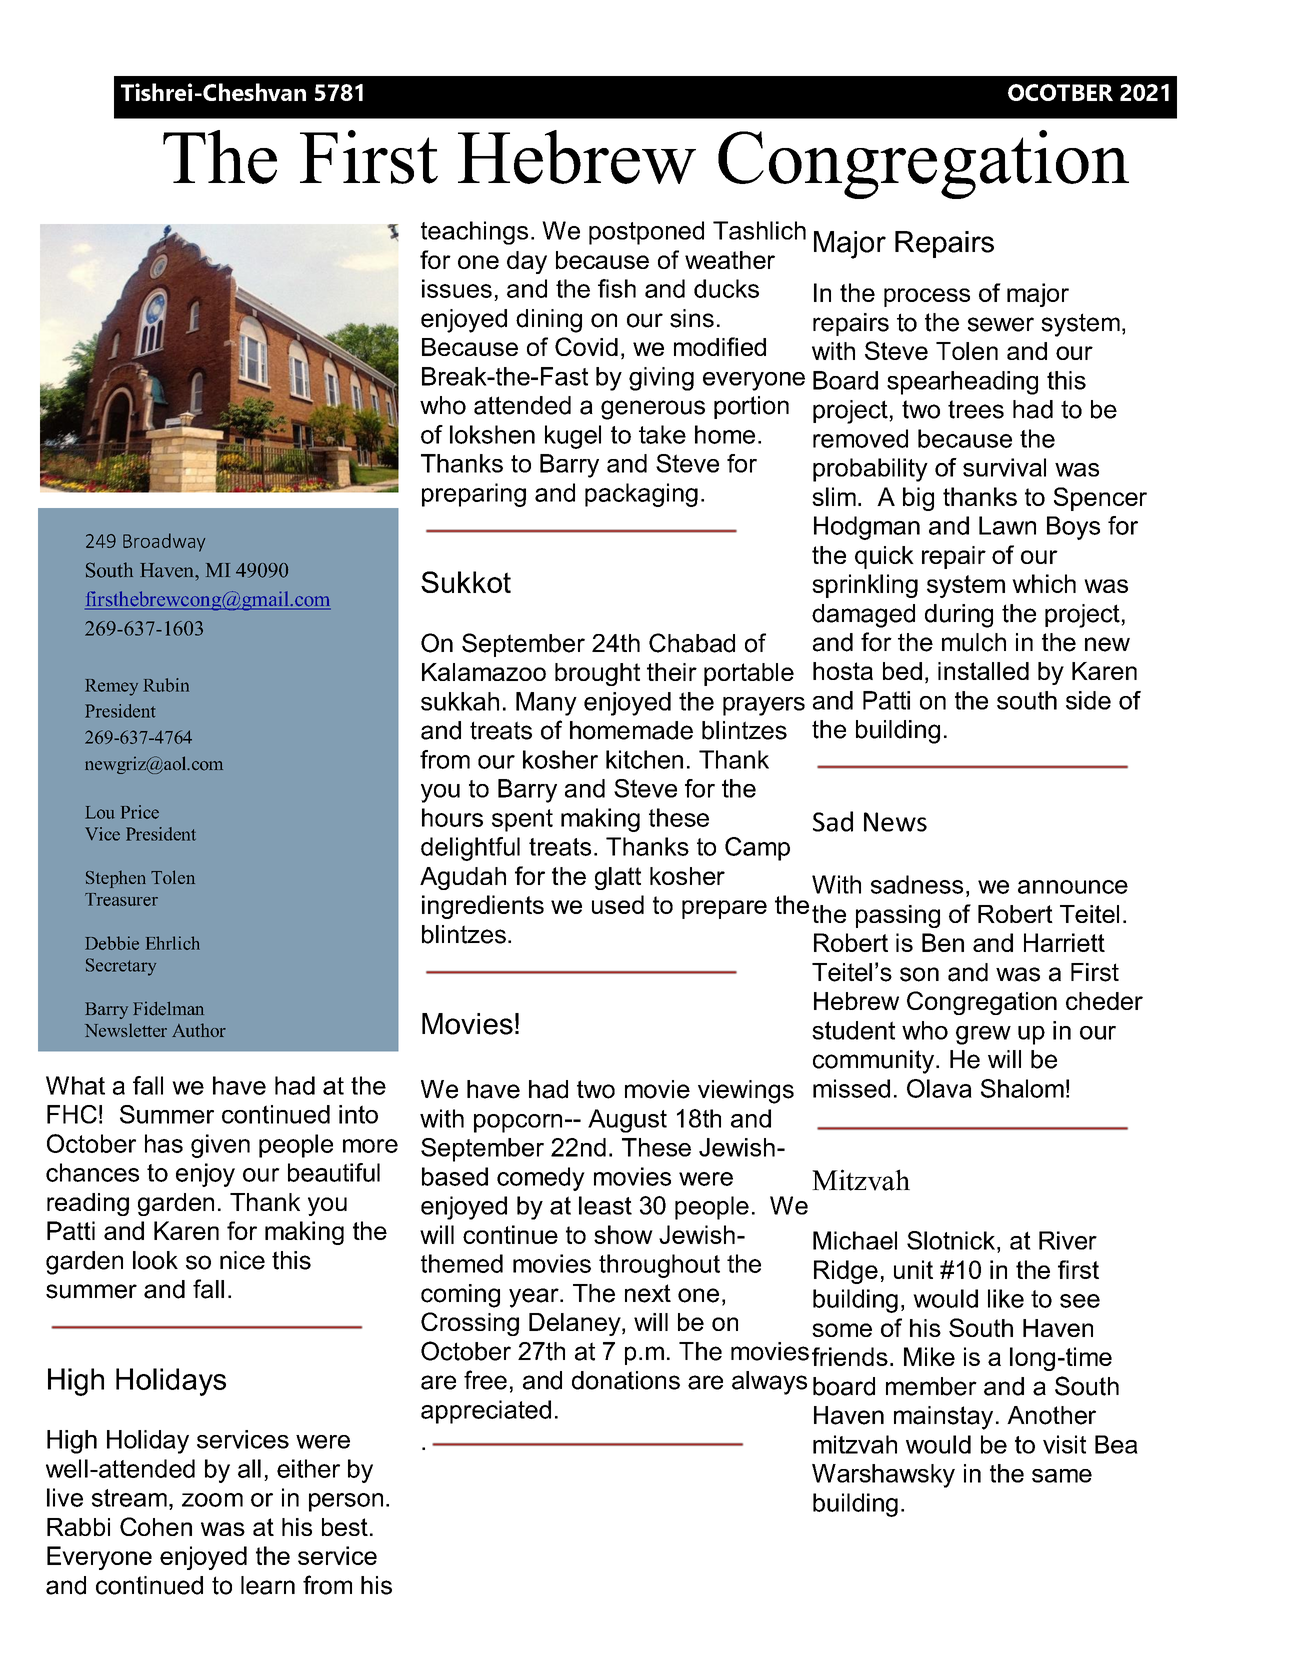 The height and width of the page is (1670, 1291). What do you see at coordinates (173, 943) in the page?
I see `Ehrlich` at bounding box center [173, 943].
